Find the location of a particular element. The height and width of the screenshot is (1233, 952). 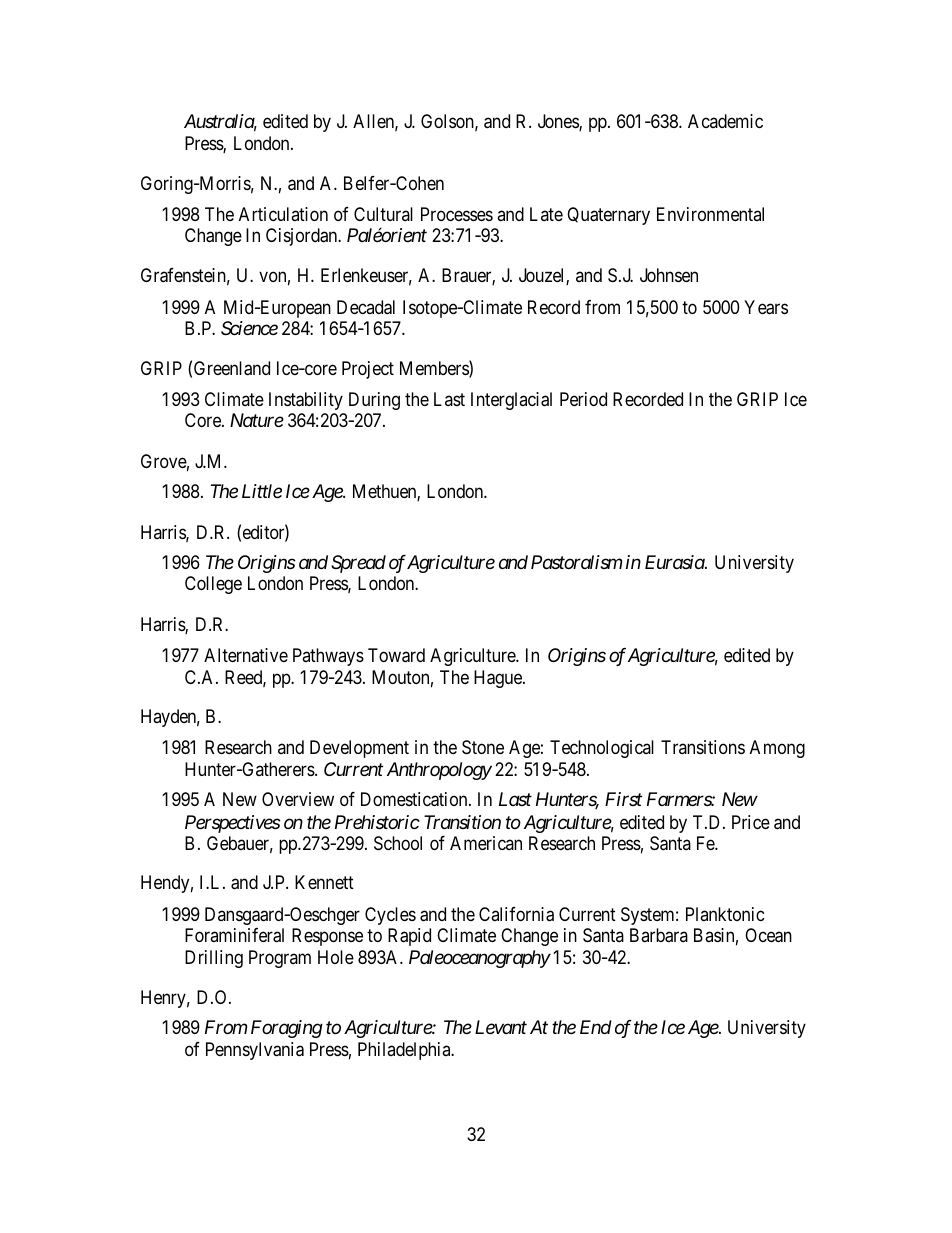

Academic is located at coordinates (725, 121).
